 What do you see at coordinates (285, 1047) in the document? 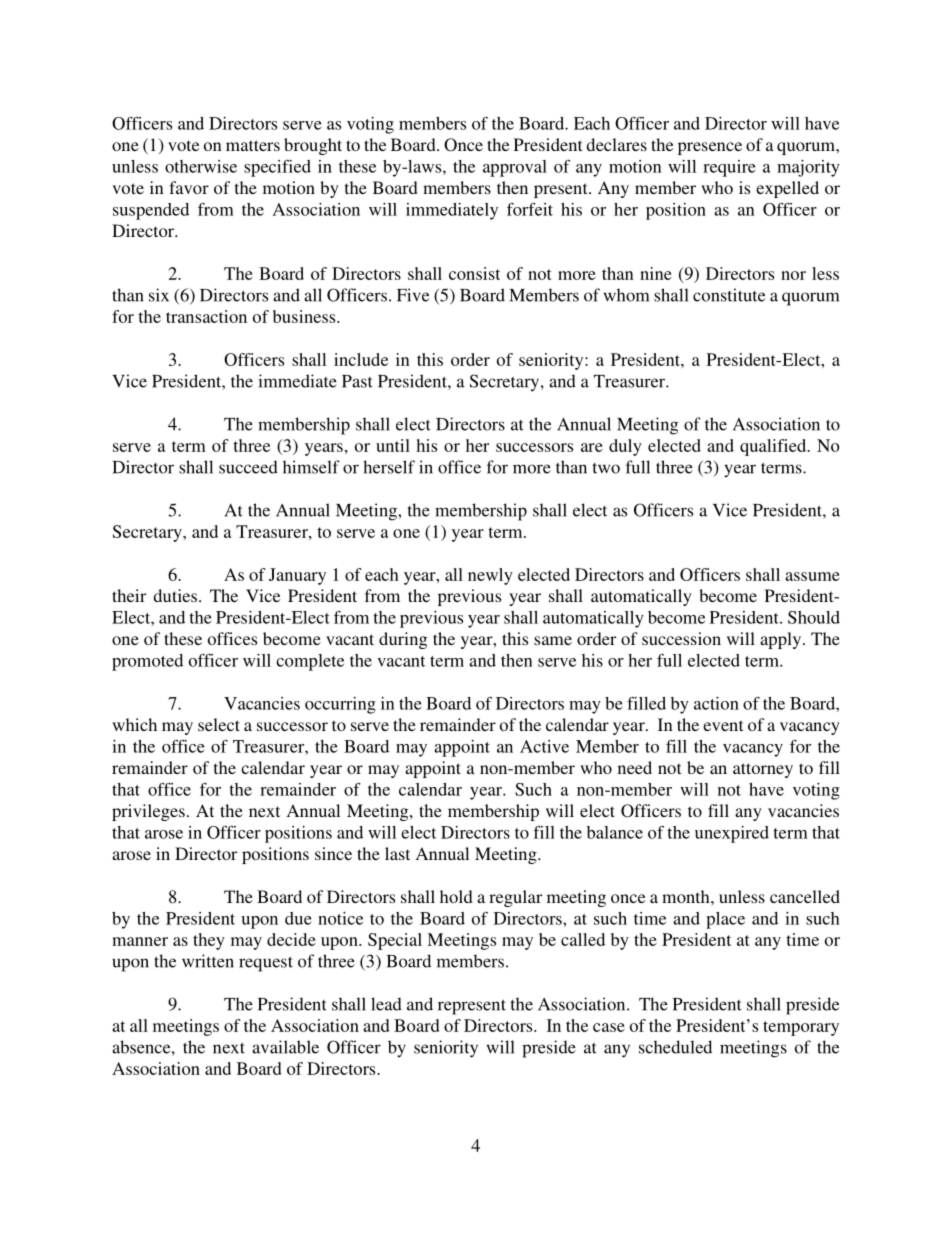
I see `available` at bounding box center [285, 1047].
